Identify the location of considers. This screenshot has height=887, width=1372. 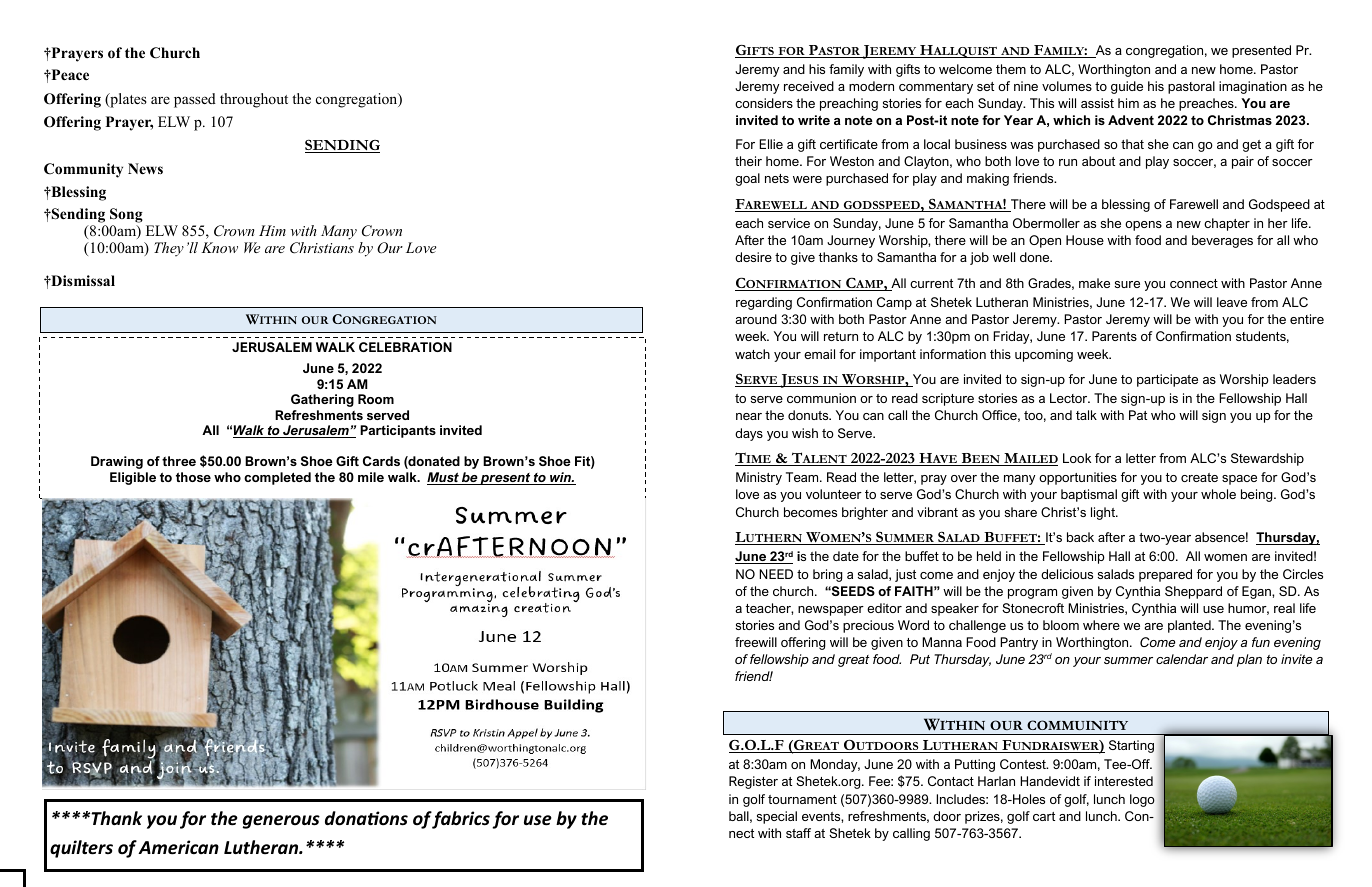
(764, 103).
